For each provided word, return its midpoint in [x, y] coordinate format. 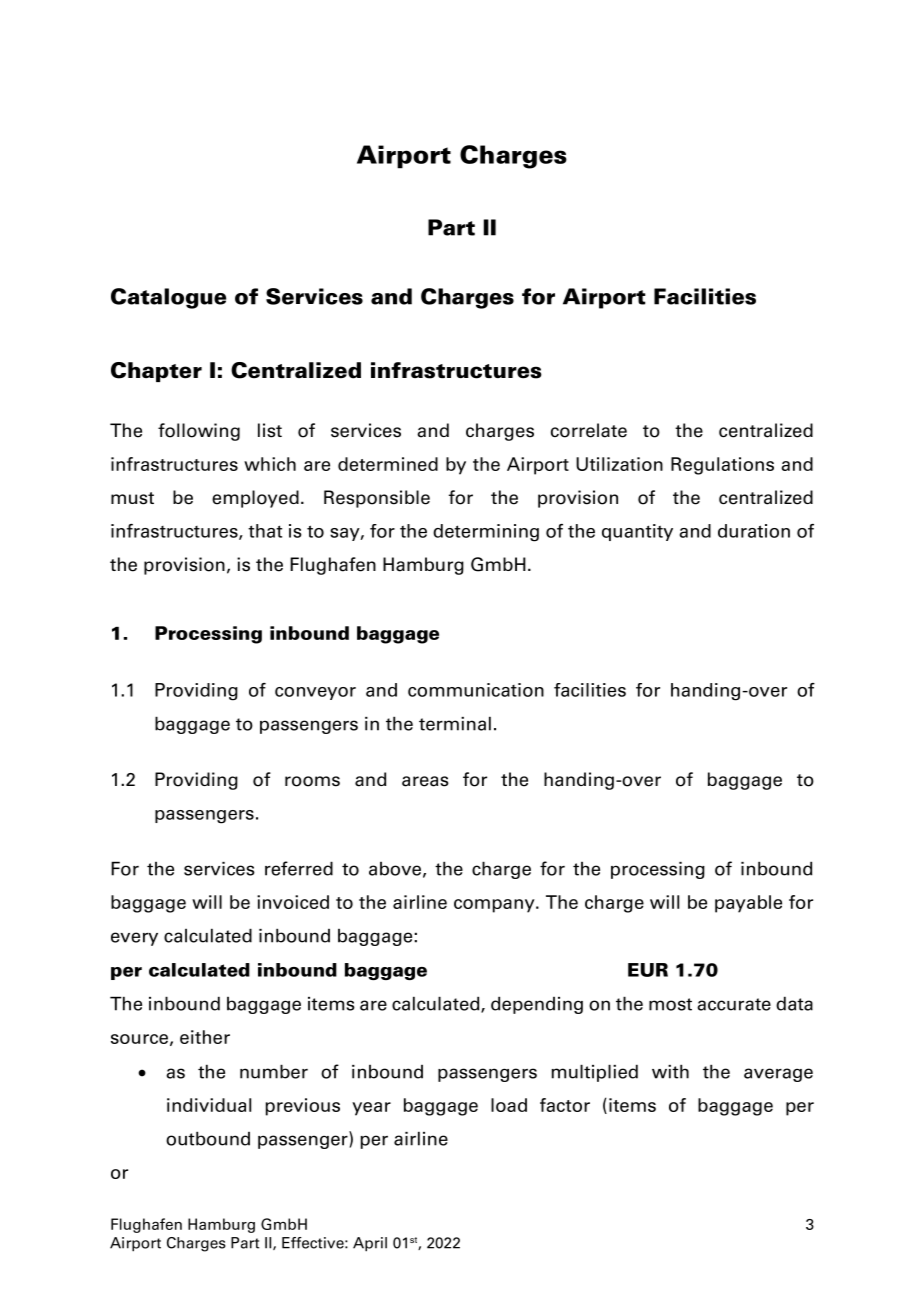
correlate [589, 430]
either [205, 1037]
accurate [734, 1004]
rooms [312, 781]
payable [748, 904]
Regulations [722, 466]
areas [425, 781]
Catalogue [168, 298]
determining [486, 533]
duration [754, 531]
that [265, 531]
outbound [208, 1138]
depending [537, 1005]
